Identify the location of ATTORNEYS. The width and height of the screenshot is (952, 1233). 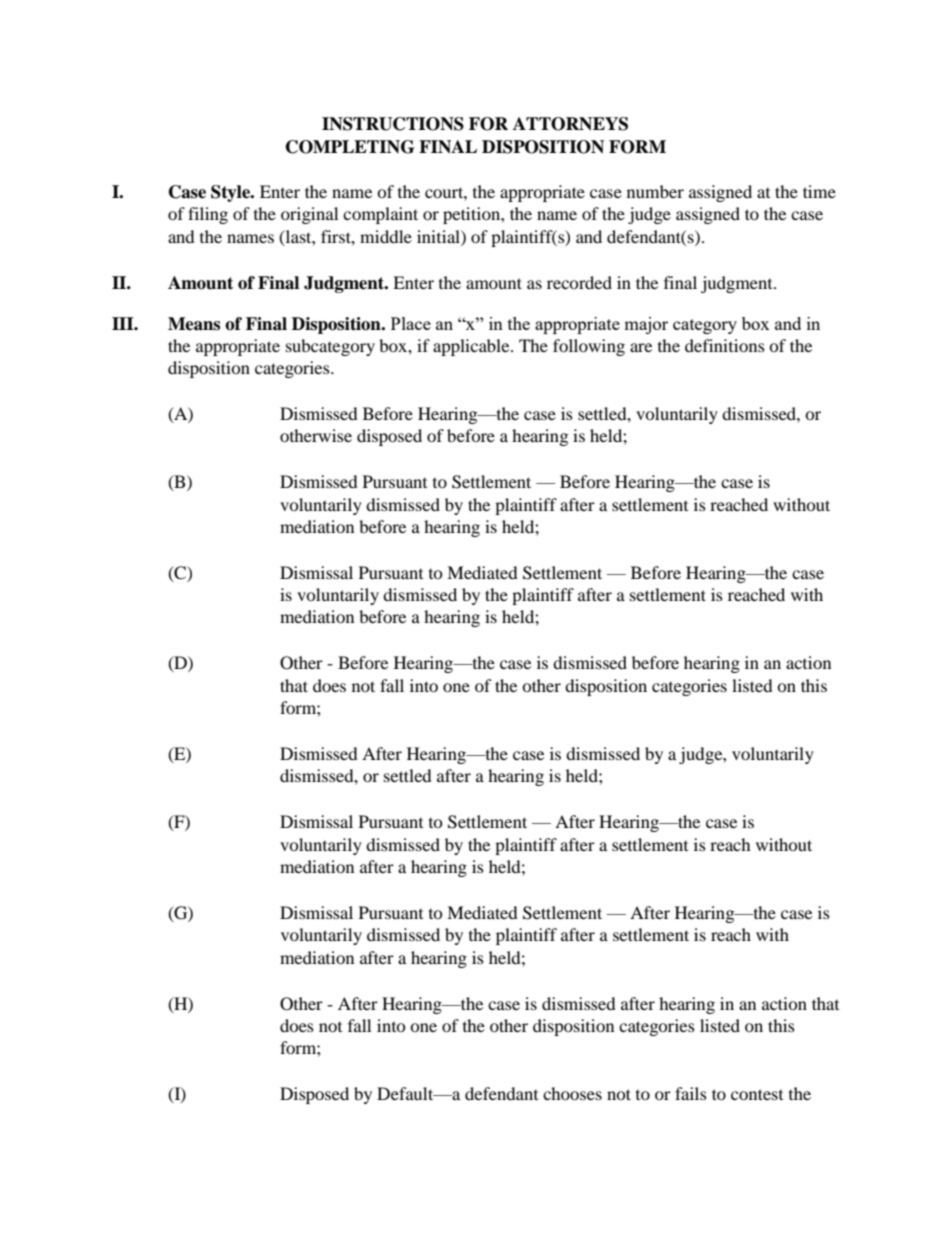
(570, 124).
